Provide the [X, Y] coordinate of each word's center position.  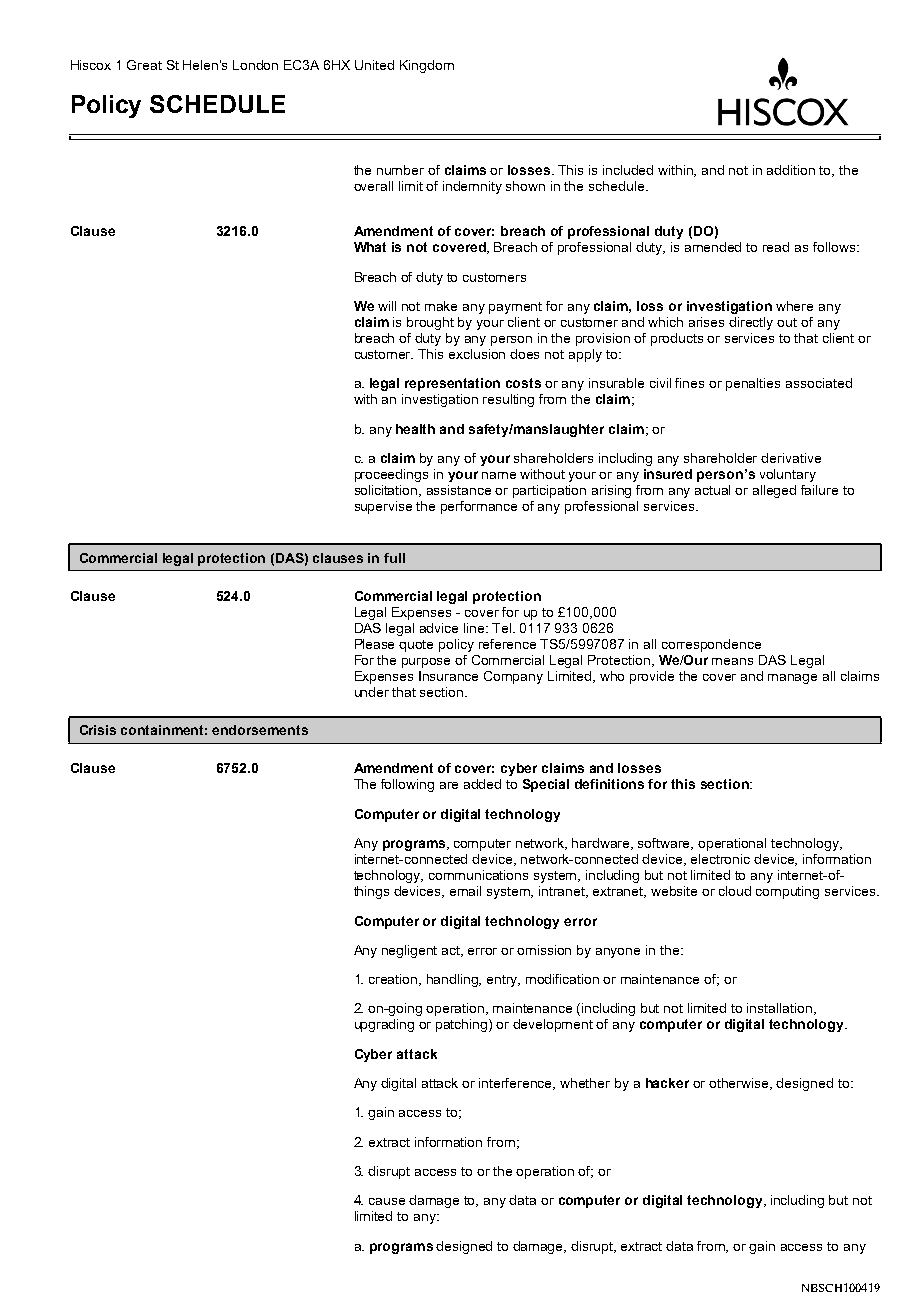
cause [387, 1201]
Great [144, 65]
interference [517, 1084]
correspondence [711, 645]
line [475, 628]
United [374, 65]
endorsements [260, 730]
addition [791, 170]
